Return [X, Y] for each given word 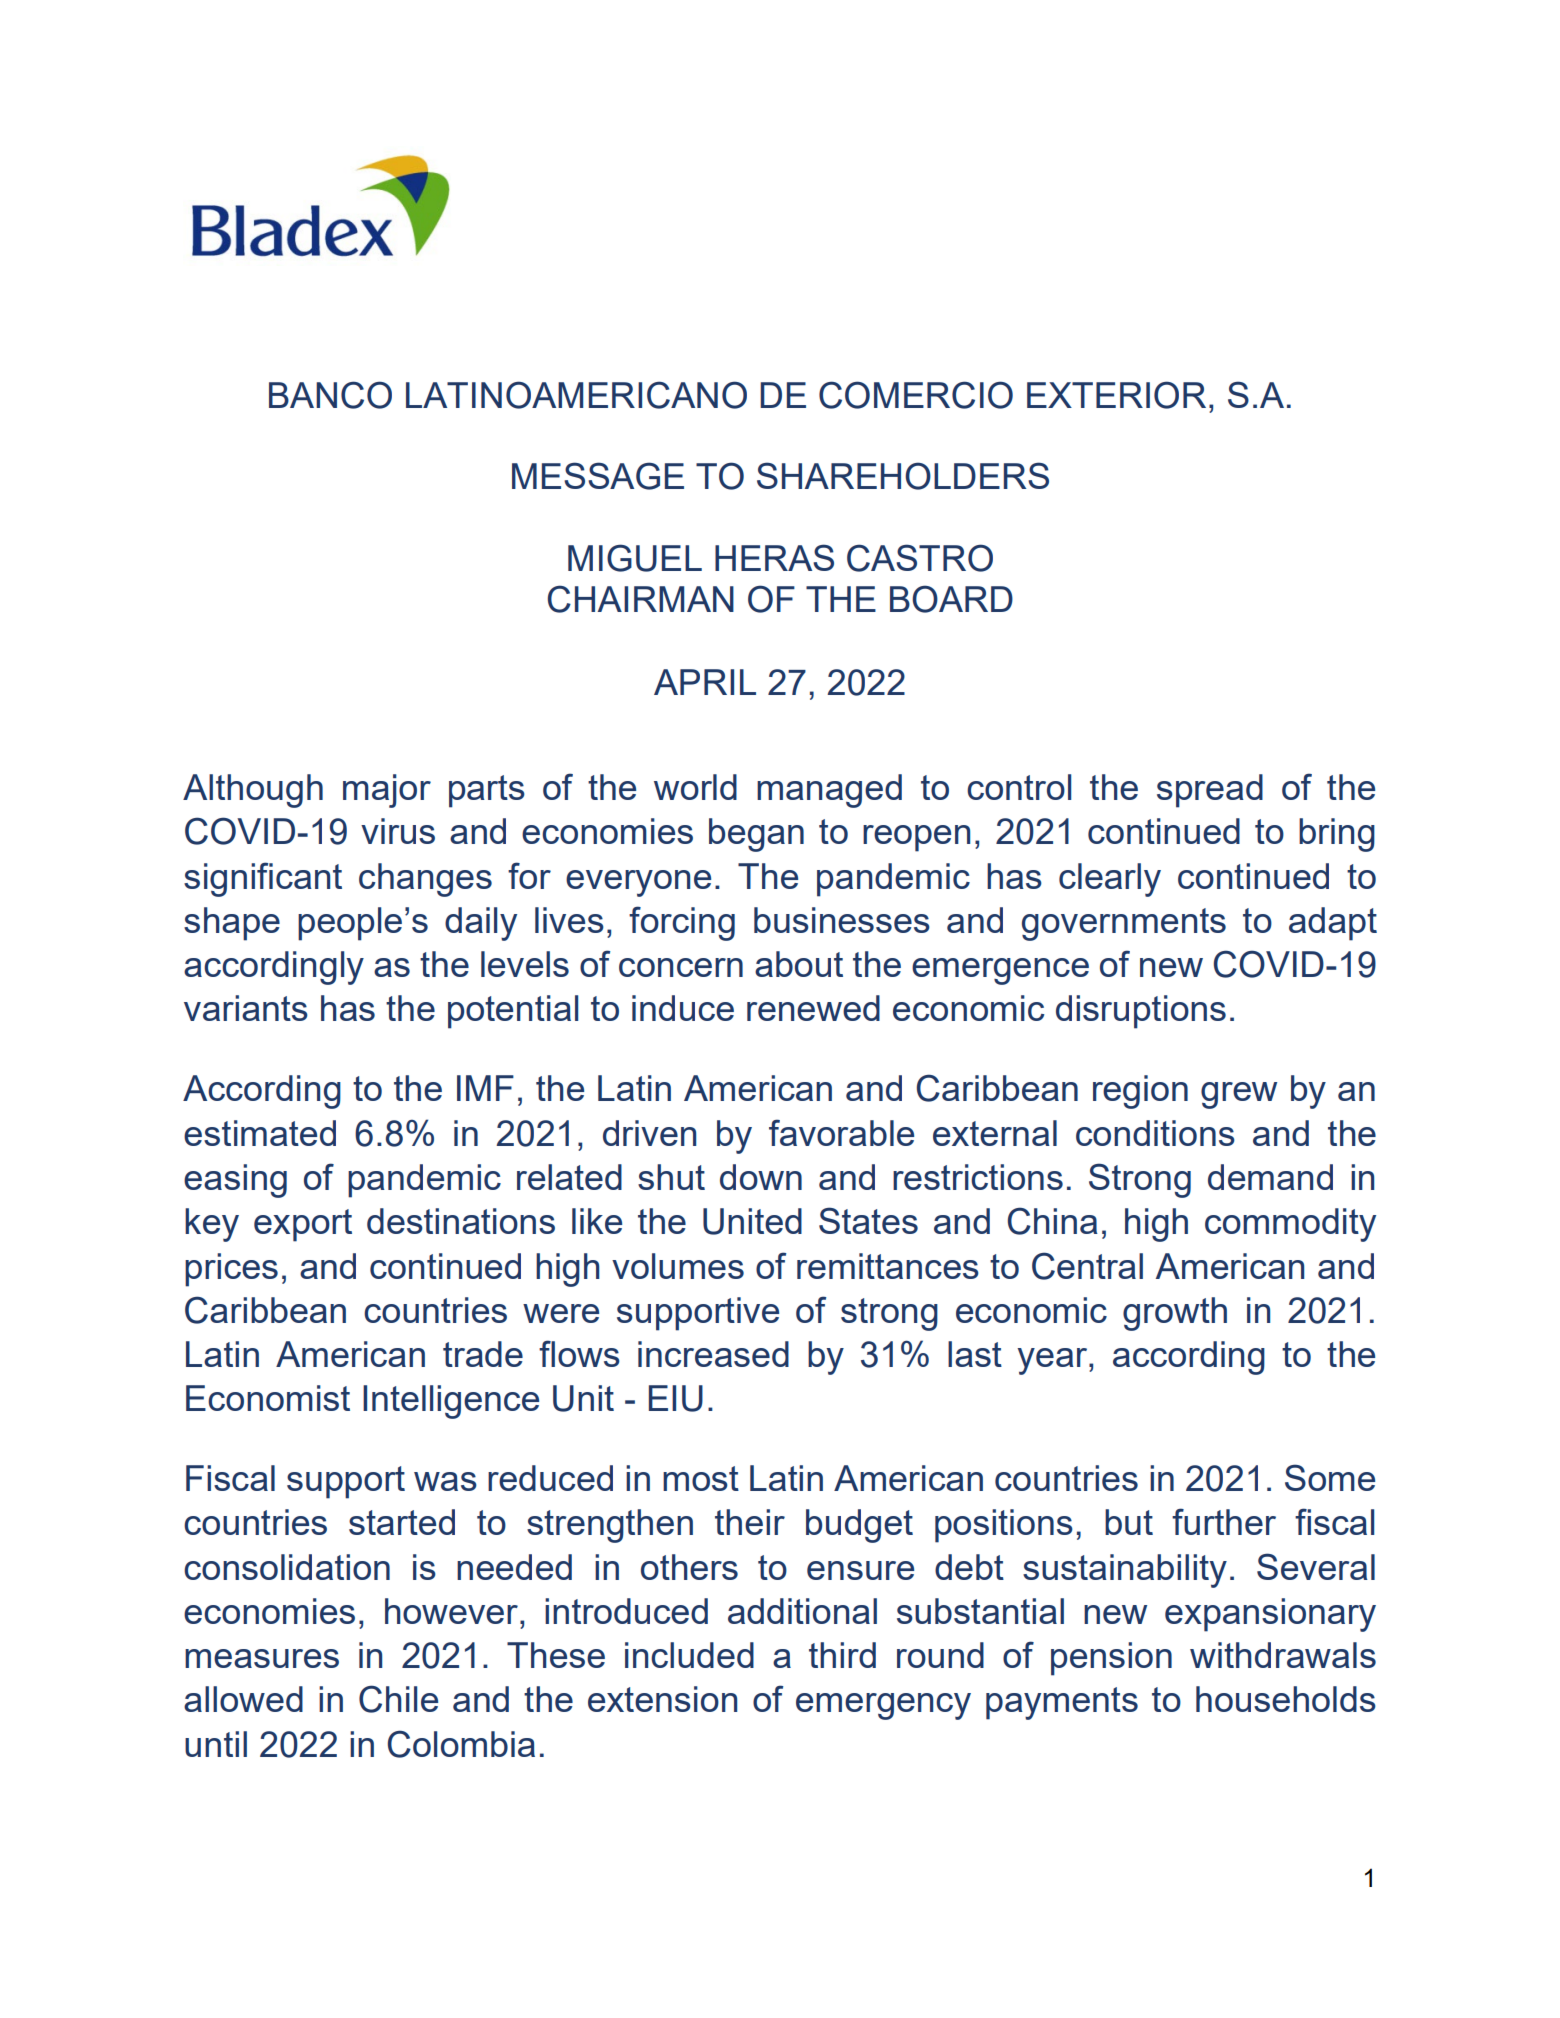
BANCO [330, 395]
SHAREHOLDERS [903, 476]
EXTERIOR [1116, 395]
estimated [260, 1133]
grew [1239, 1095]
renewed [813, 1008]
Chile [398, 1699]
